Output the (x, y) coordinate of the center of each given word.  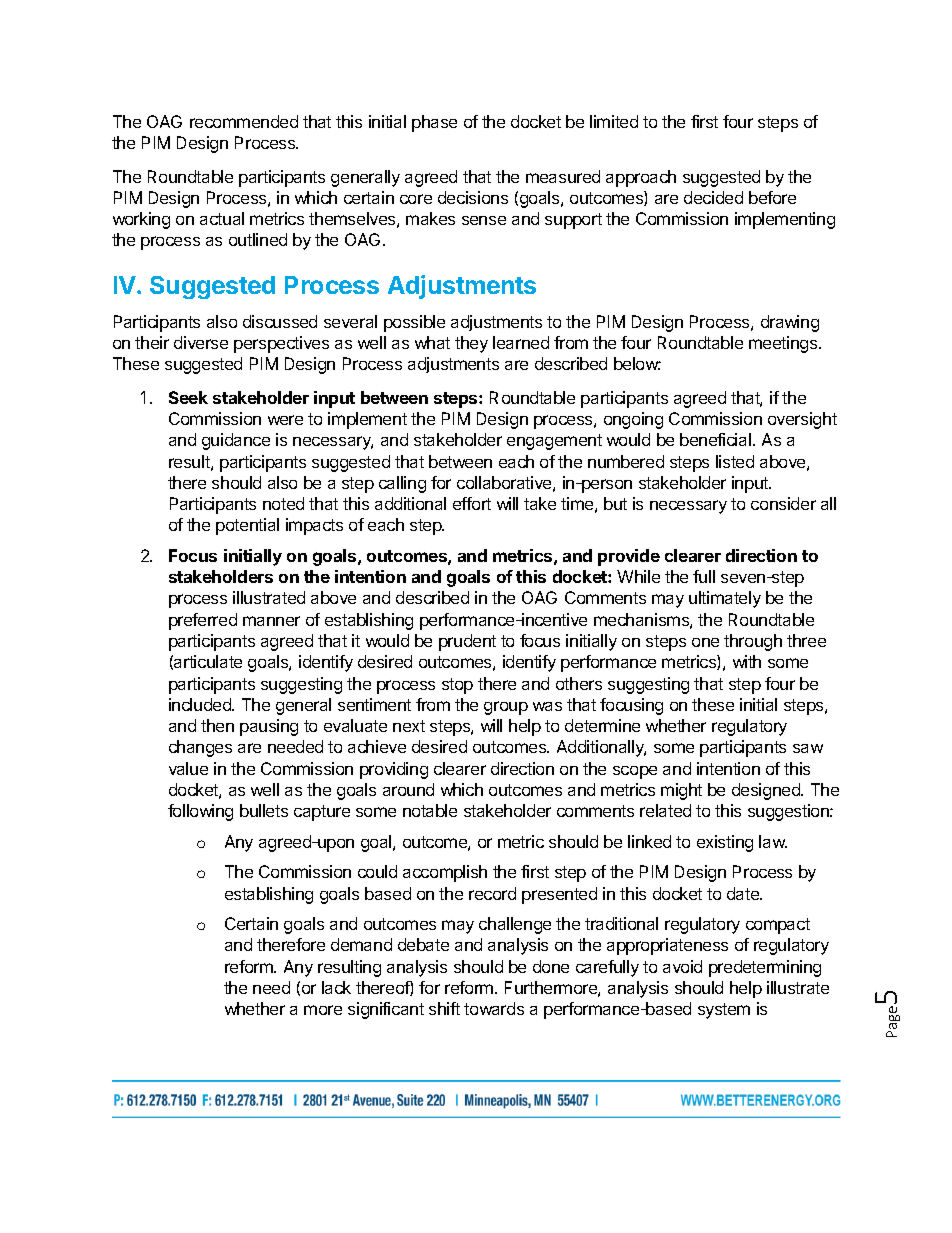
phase (434, 123)
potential (247, 526)
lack (336, 987)
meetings (784, 344)
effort (472, 503)
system (724, 1011)
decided (713, 197)
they (471, 344)
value (188, 768)
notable (430, 810)
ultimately (725, 599)
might (681, 791)
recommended (244, 121)
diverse (201, 342)
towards (494, 1008)
